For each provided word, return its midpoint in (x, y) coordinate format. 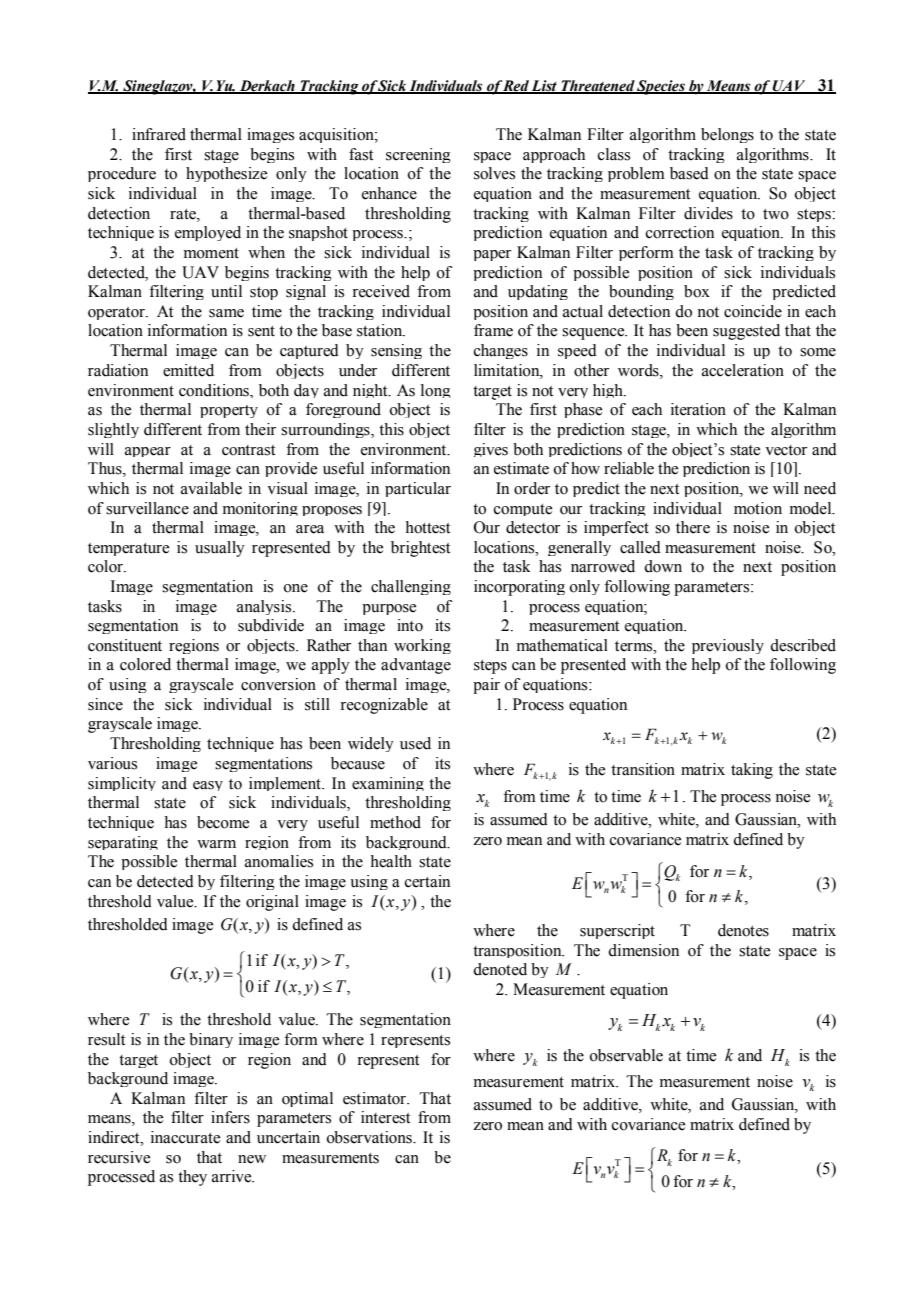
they (192, 1178)
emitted (188, 370)
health (391, 861)
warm (216, 844)
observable (626, 1055)
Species (661, 87)
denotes (743, 930)
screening (418, 155)
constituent (125, 645)
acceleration (743, 370)
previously (728, 646)
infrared (159, 134)
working (422, 646)
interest (385, 1117)
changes (501, 351)
